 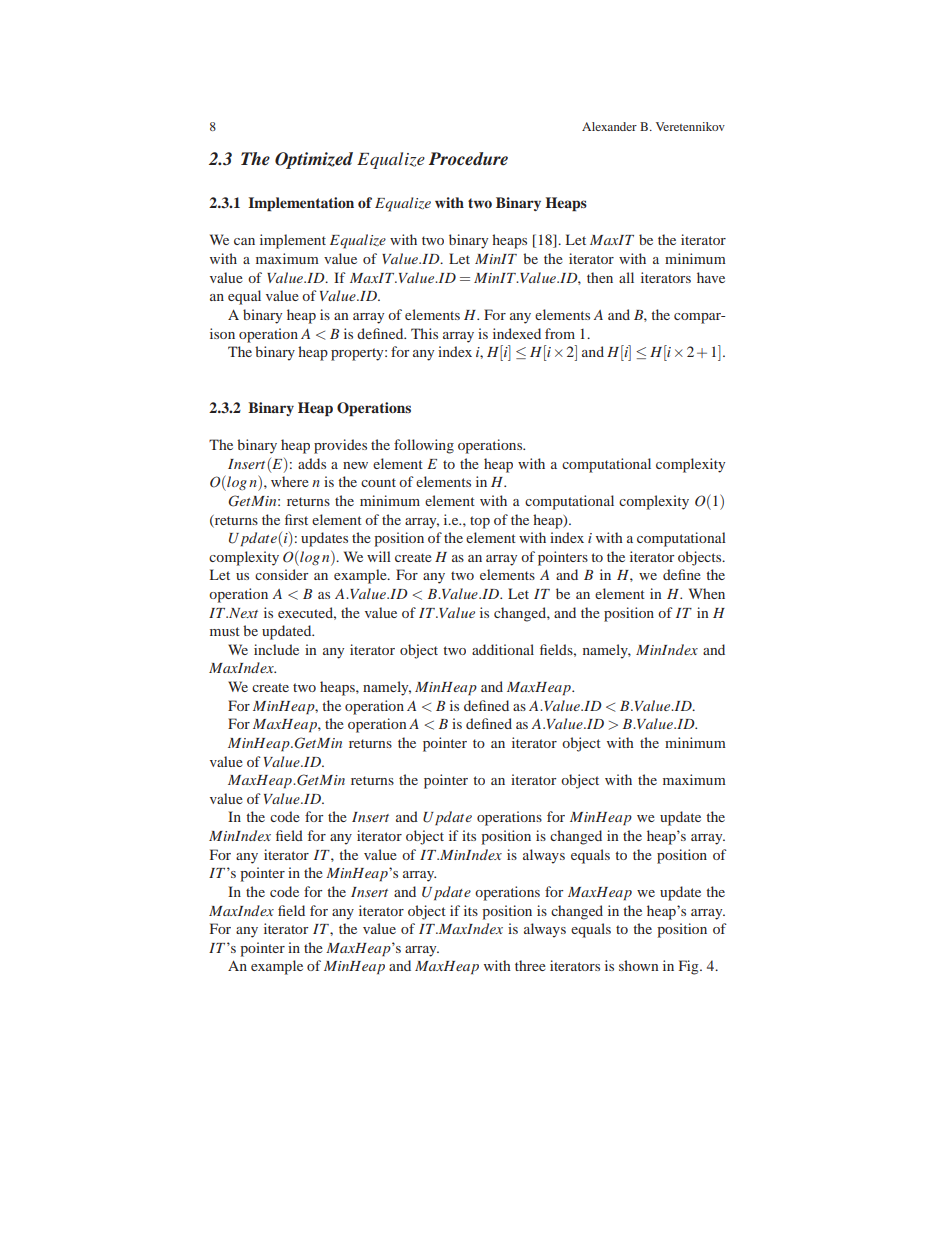 What do you see at coordinates (276, 649) in the page?
I see `include` at bounding box center [276, 649].
